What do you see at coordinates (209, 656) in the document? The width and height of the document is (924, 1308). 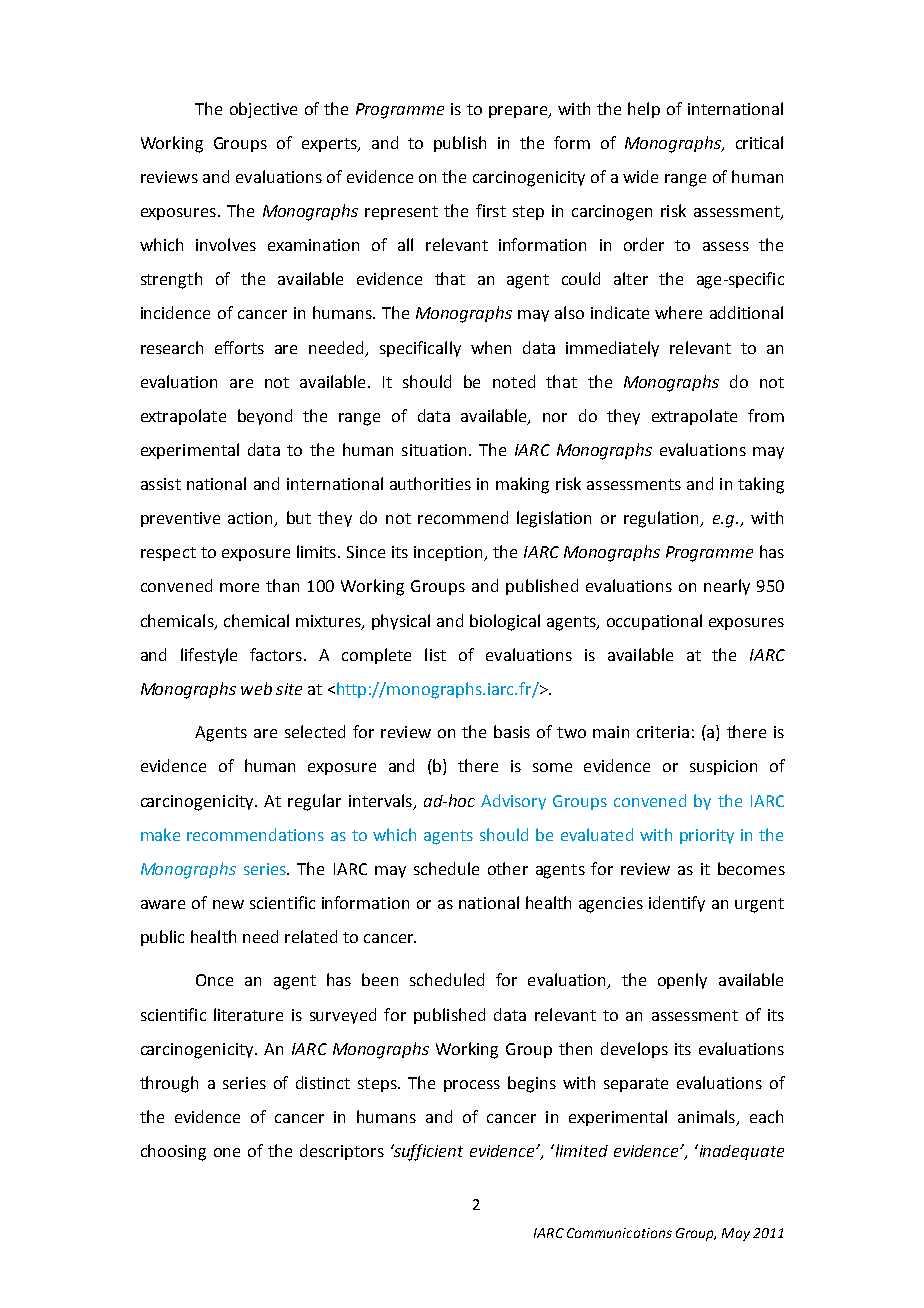 I see `lifestyle` at bounding box center [209, 656].
